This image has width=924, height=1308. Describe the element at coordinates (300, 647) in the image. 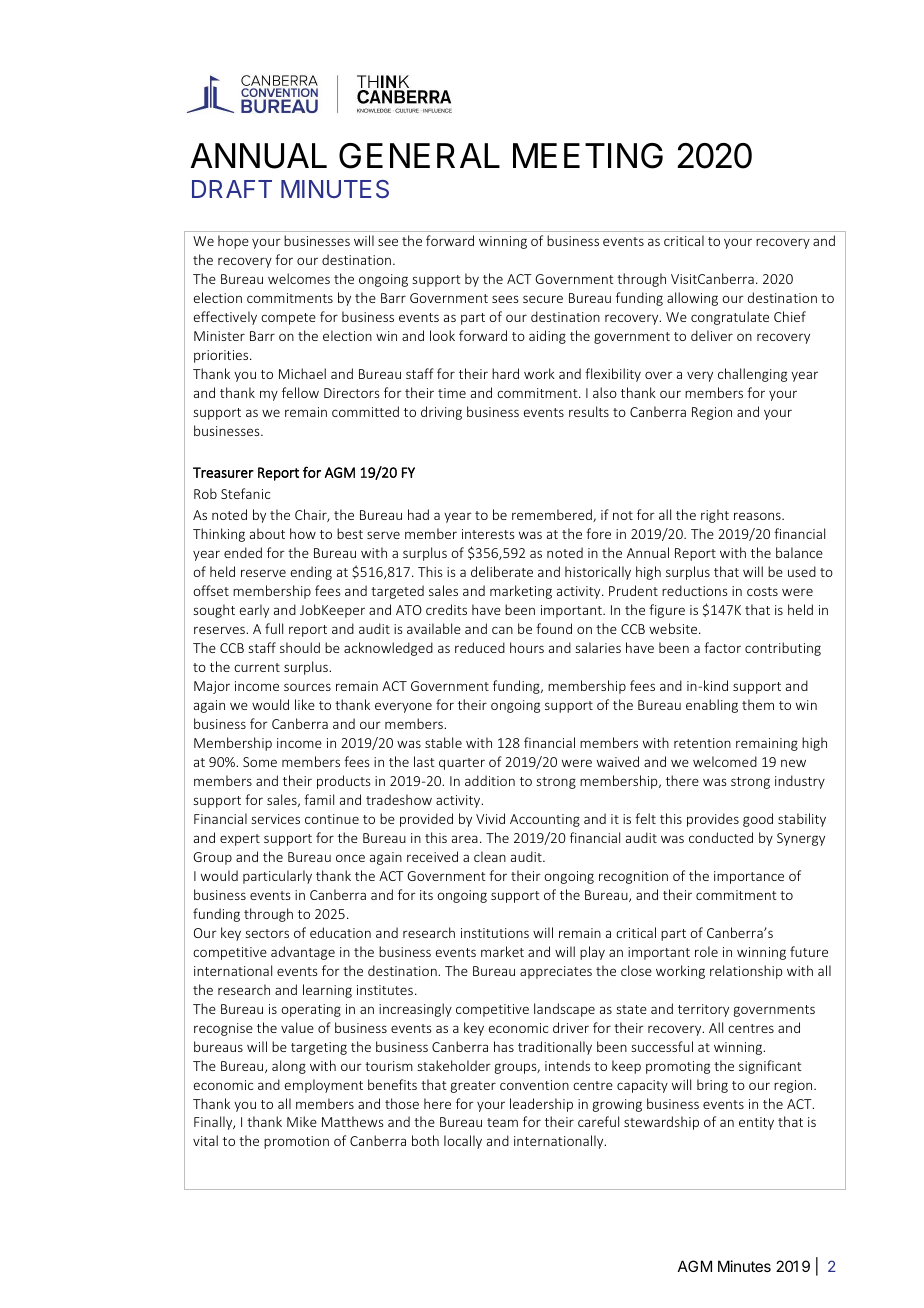

I see `should` at that location.
